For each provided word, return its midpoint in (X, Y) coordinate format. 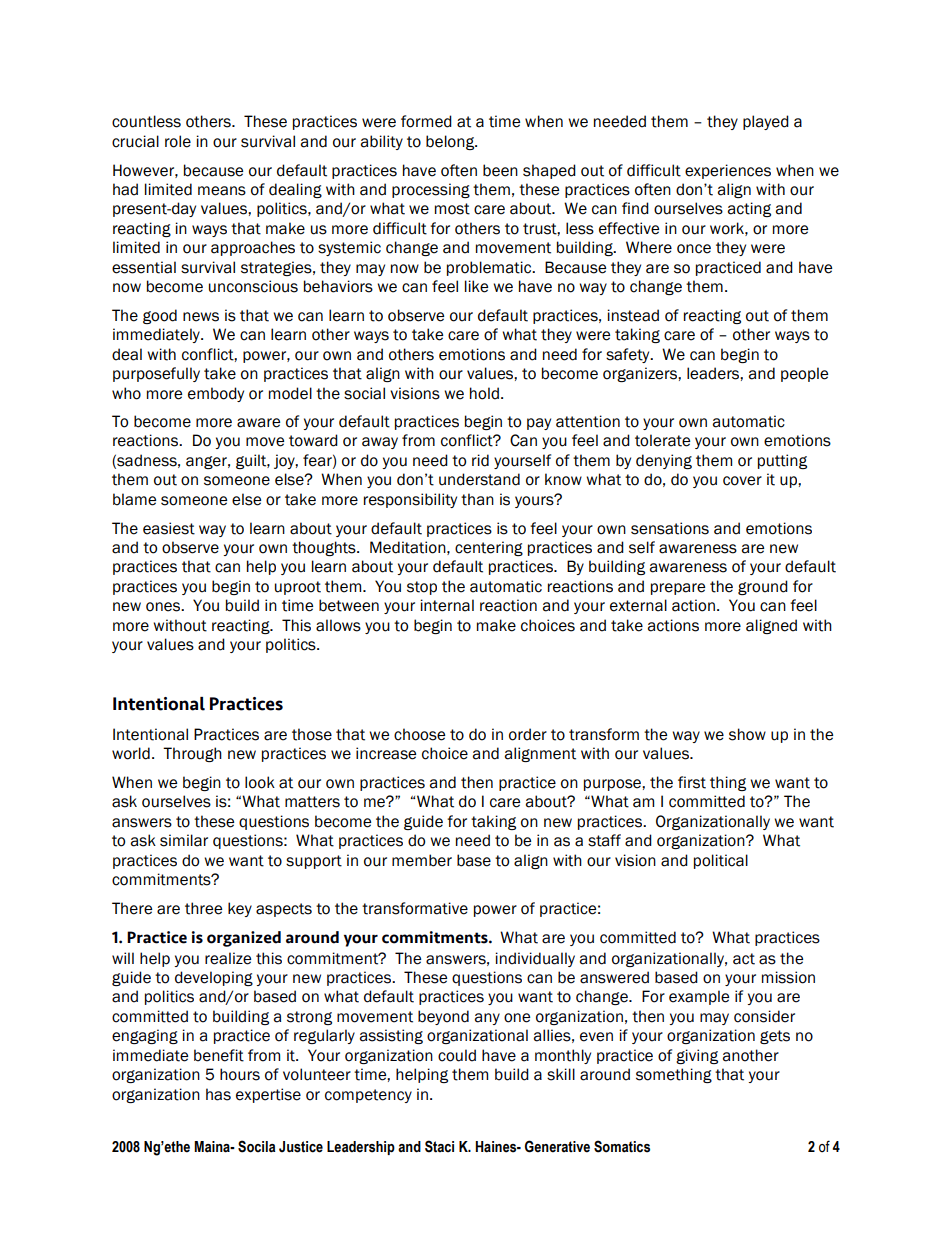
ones (164, 607)
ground (763, 587)
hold (484, 393)
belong (451, 142)
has (218, 1094)
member (422, 860)
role (178, 141)
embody (216, 394)
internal (447, 605)
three (203, 908)
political (721, 861)
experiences (728, 171)
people (804, 374)
